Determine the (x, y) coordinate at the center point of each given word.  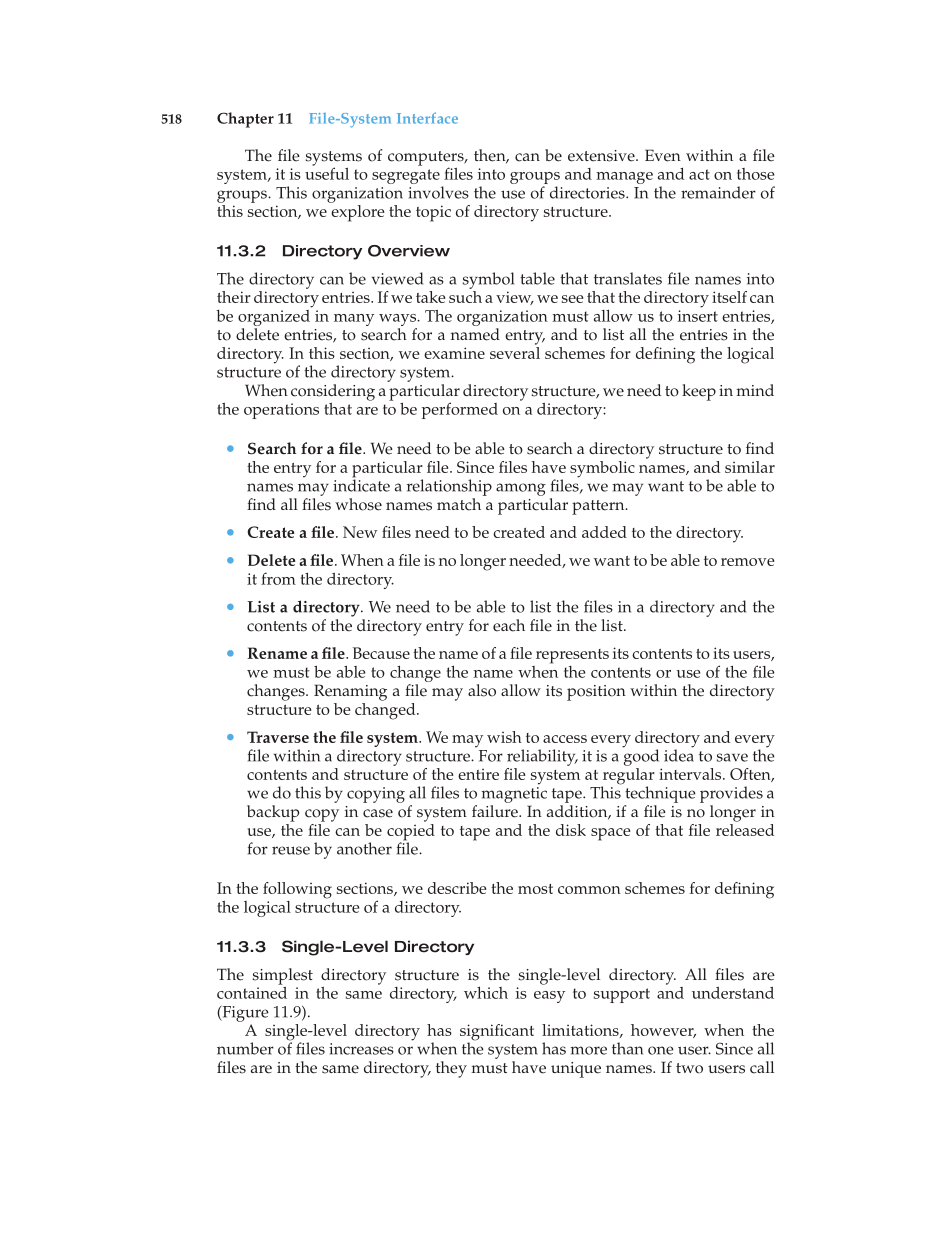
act (699, 174)
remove (747, 562)
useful (327, 172)
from (278, 578)
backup (273, 813)
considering (333, 392)
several (515, 351)
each (509, 625)
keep (699, 392)
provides (731, 794)
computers (427, 159)
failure (496, 811)
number (245, 1048)
